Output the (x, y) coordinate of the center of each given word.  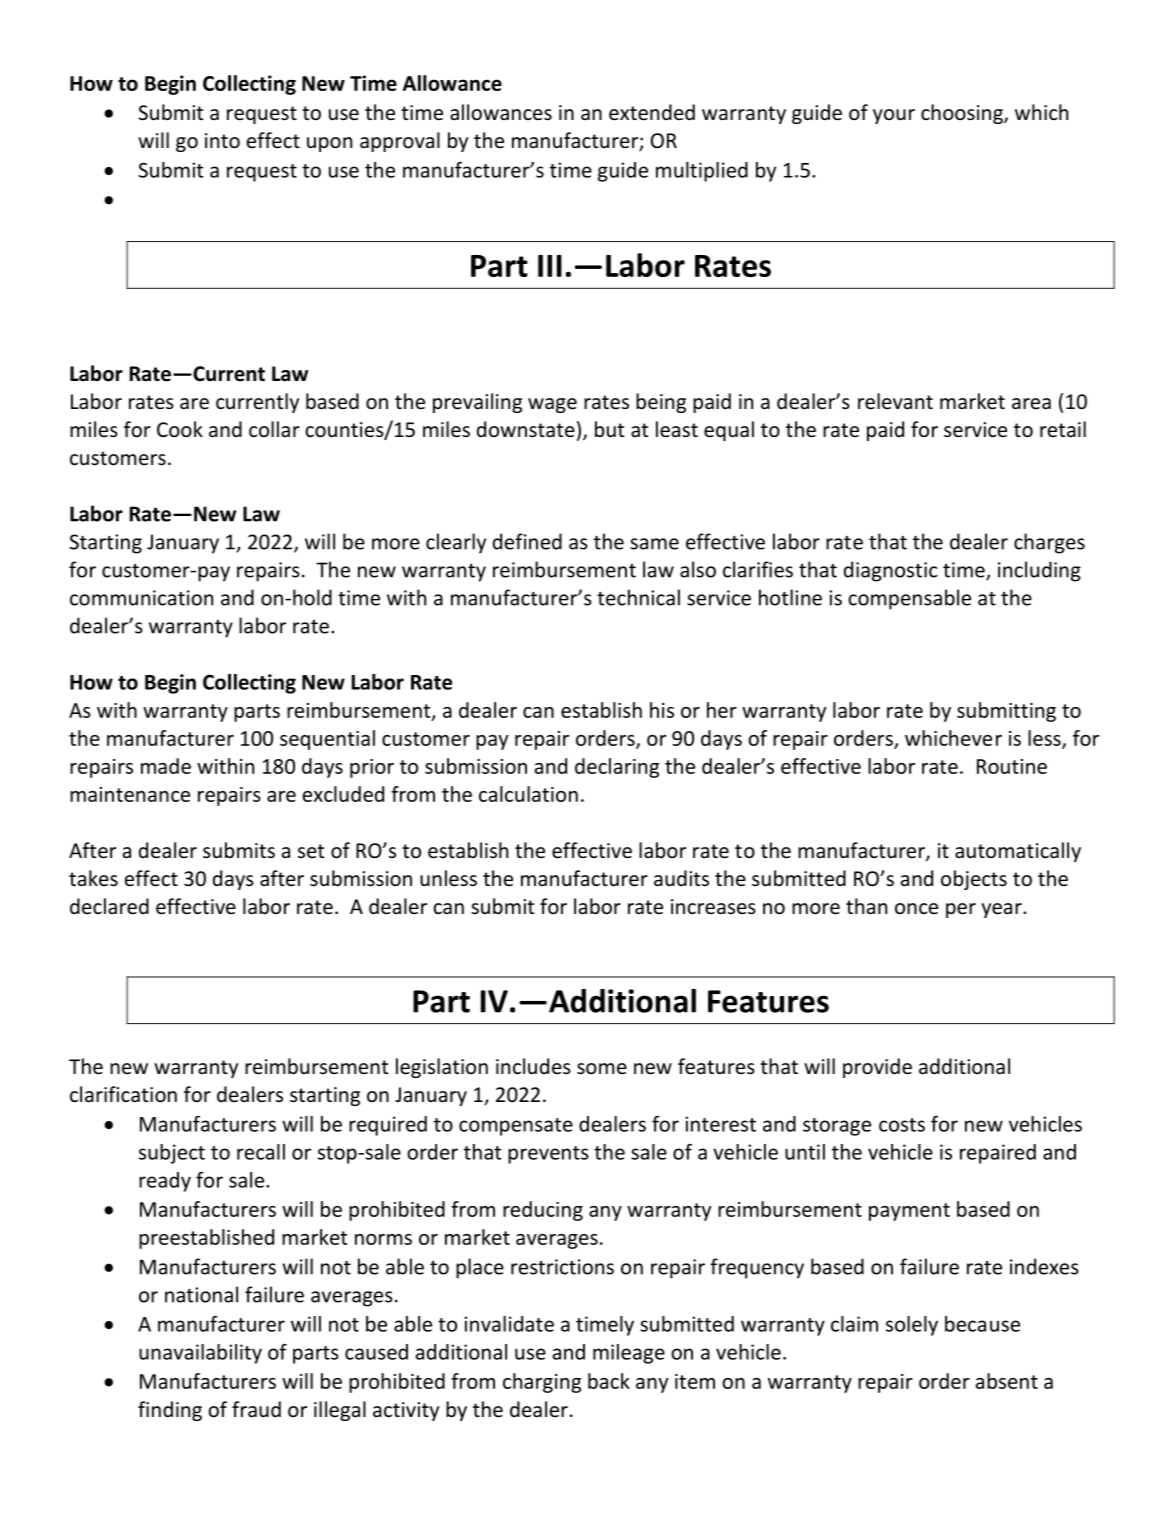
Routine (1012, 766)
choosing (963, 114)
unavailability (200, 1354)
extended (652, 112)
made (166, 766)
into (222, 141)
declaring (617, 768)
